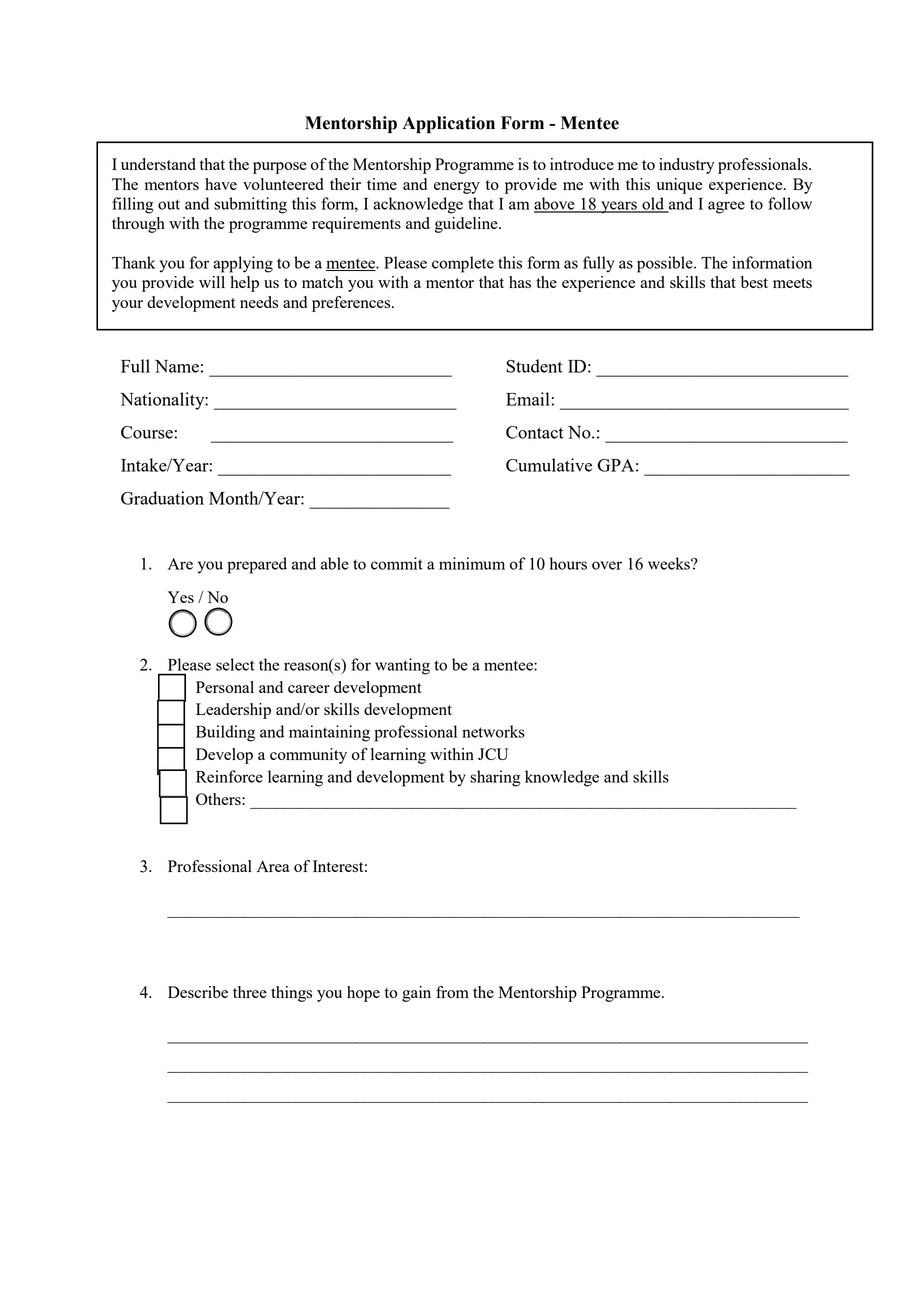 The height and width of the image is (1308, 924). I want to click on industry, so click(686, 166).
